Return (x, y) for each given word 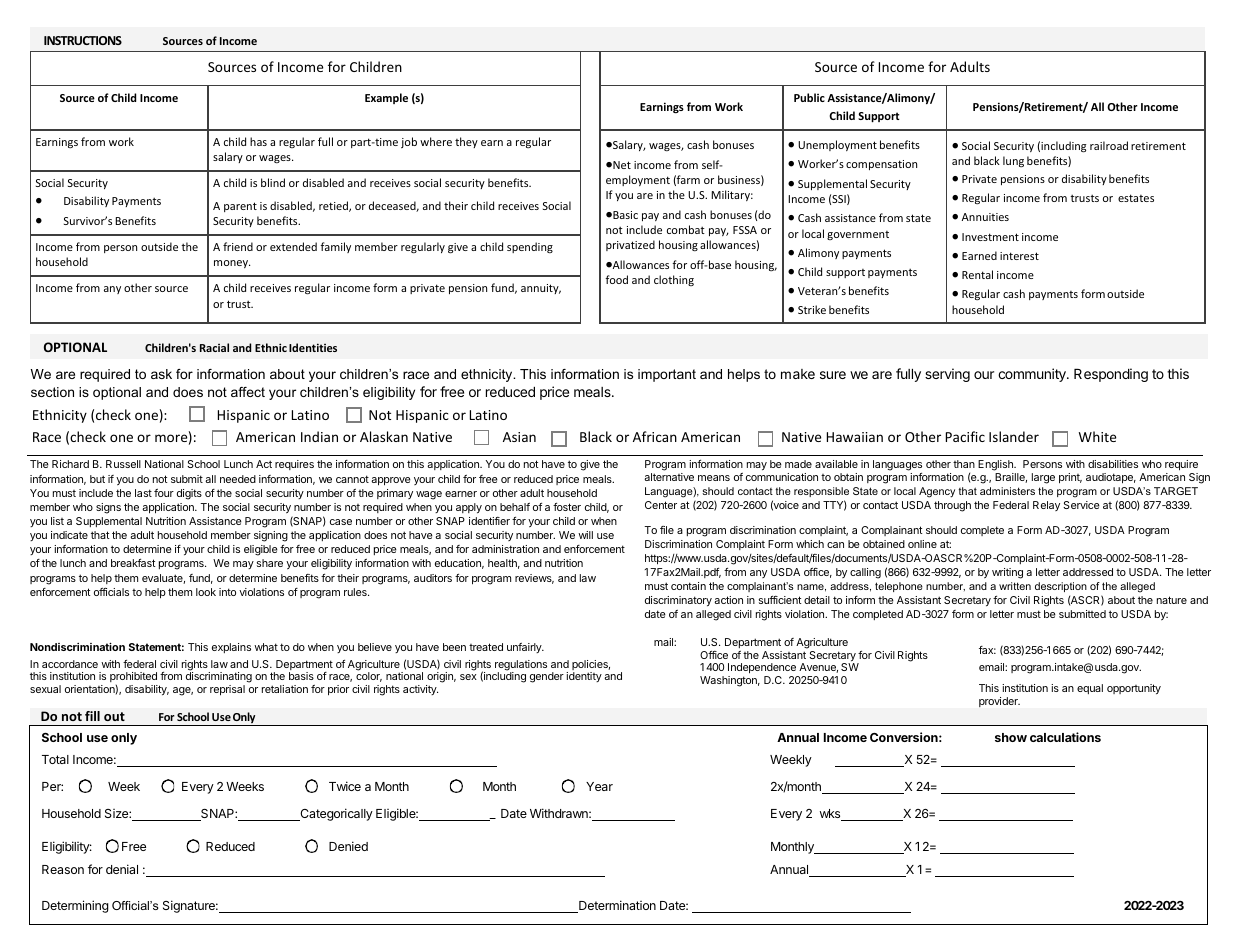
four (164, 493)
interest (1019, 256)
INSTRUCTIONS (83, 40)
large (1043, 478)
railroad (1109, 145)
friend (238, 246)
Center (661, 505)
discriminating (219, 679)
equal (1090, 689)
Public (809, 97)
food (616, 279)
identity (584, 677)
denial (122, 869)
